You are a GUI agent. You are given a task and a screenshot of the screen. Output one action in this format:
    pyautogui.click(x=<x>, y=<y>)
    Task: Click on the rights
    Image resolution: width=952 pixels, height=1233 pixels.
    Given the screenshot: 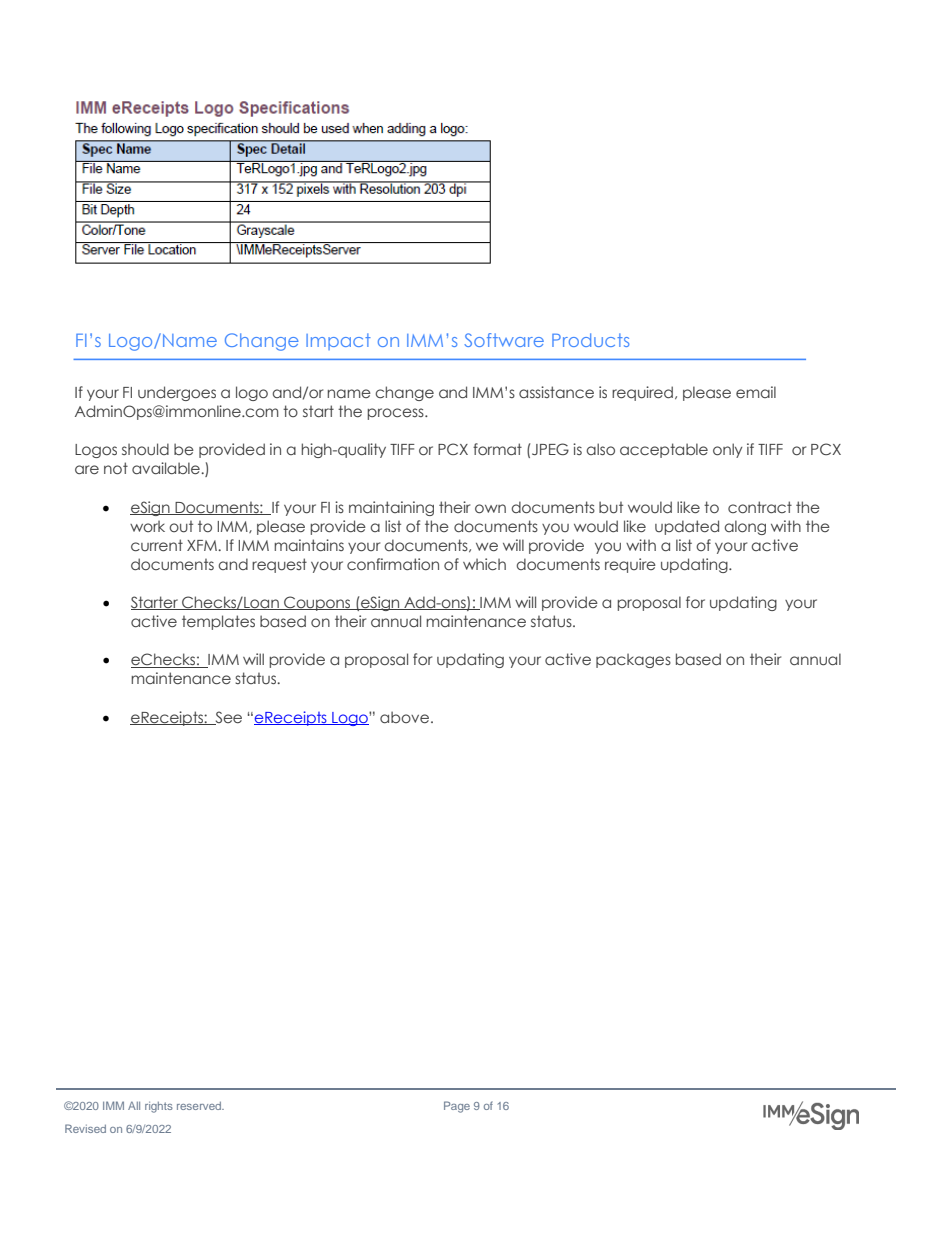 What is the action you would take?
    pyautogui.click(x=159, y=1107)
